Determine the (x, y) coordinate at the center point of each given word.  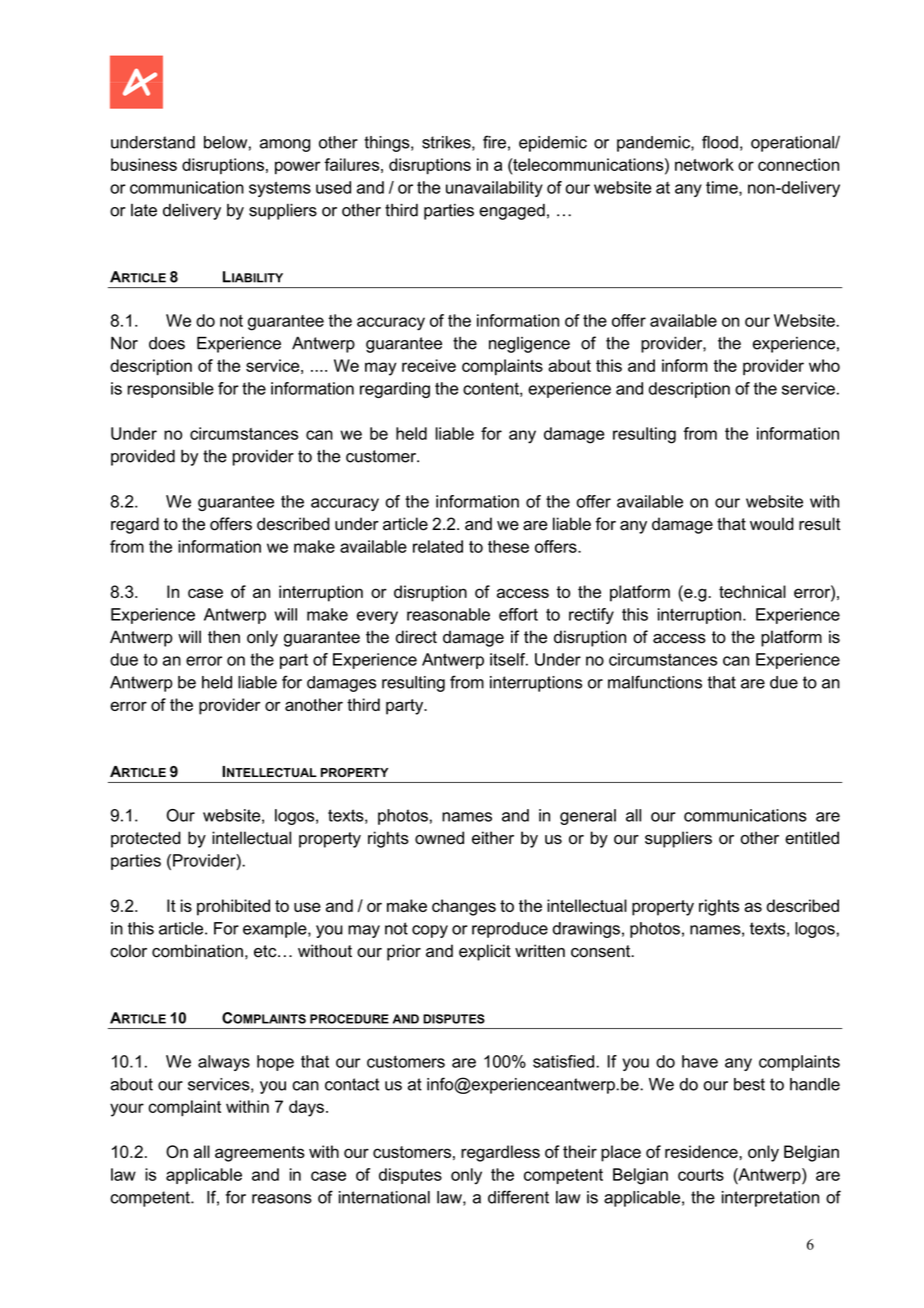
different (518, 1197)
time (723, 188)
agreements (260, 1154)
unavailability (494, 189)
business (144, 164)
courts (701, 1175)
